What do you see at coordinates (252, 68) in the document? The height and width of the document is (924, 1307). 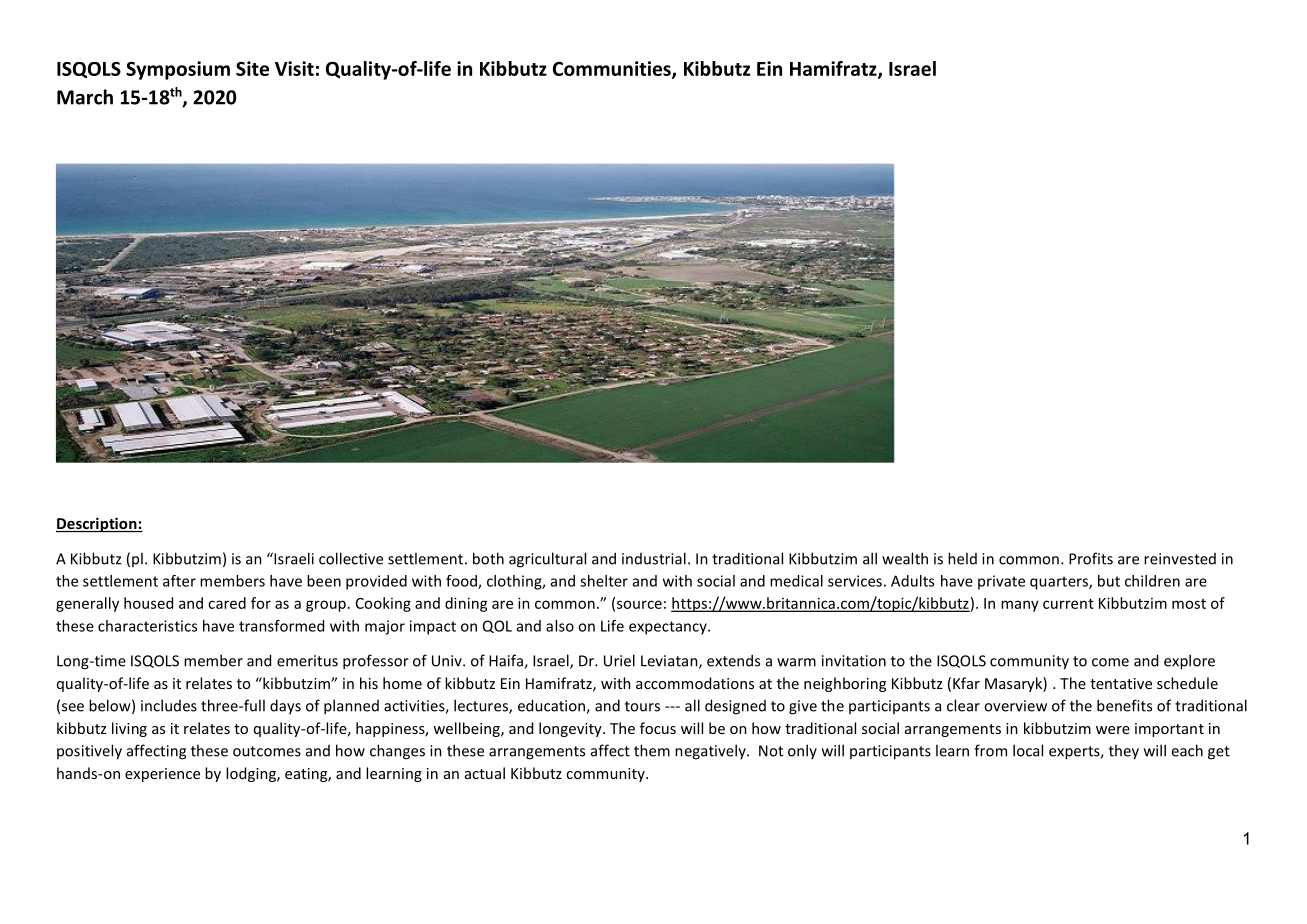 I see `Site` at bounding box center [252, 68].
